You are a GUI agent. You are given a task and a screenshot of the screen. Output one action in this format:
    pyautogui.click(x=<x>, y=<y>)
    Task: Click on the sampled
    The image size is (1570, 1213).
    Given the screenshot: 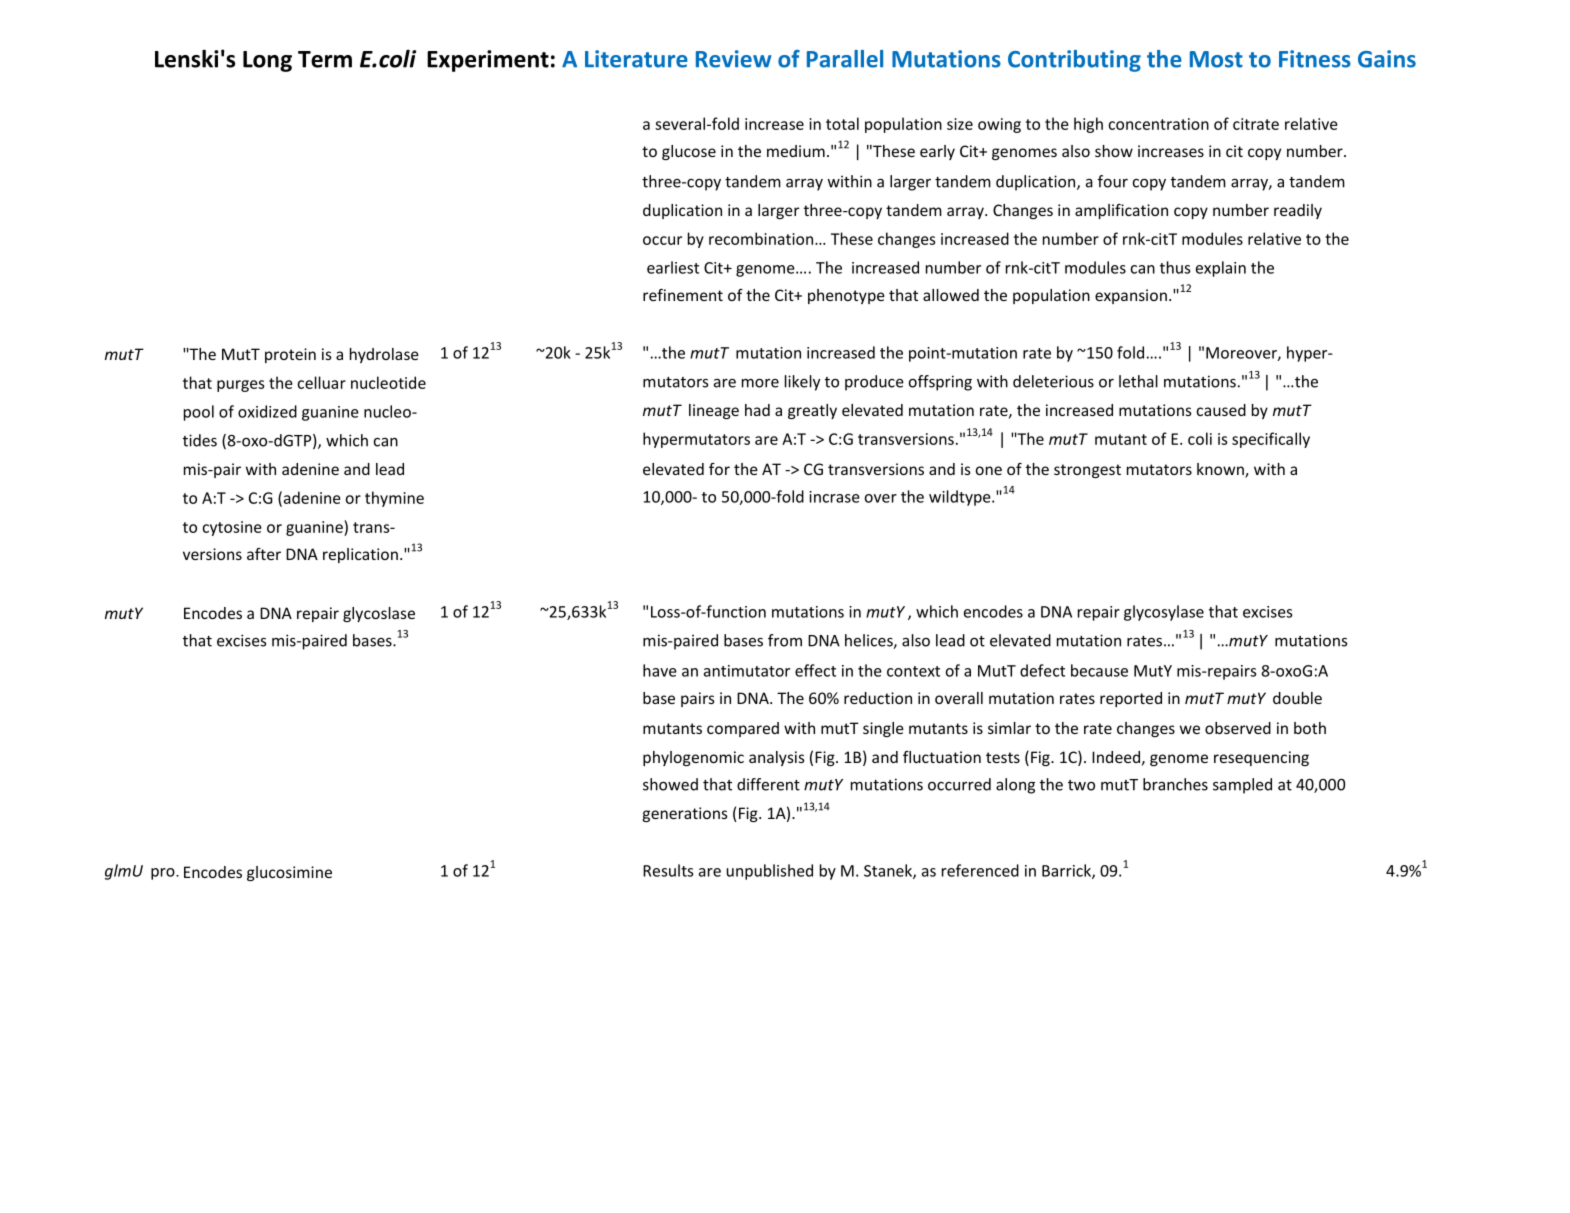 What is the action you would take?
    pyautogui.click(x=1242, y=786)
